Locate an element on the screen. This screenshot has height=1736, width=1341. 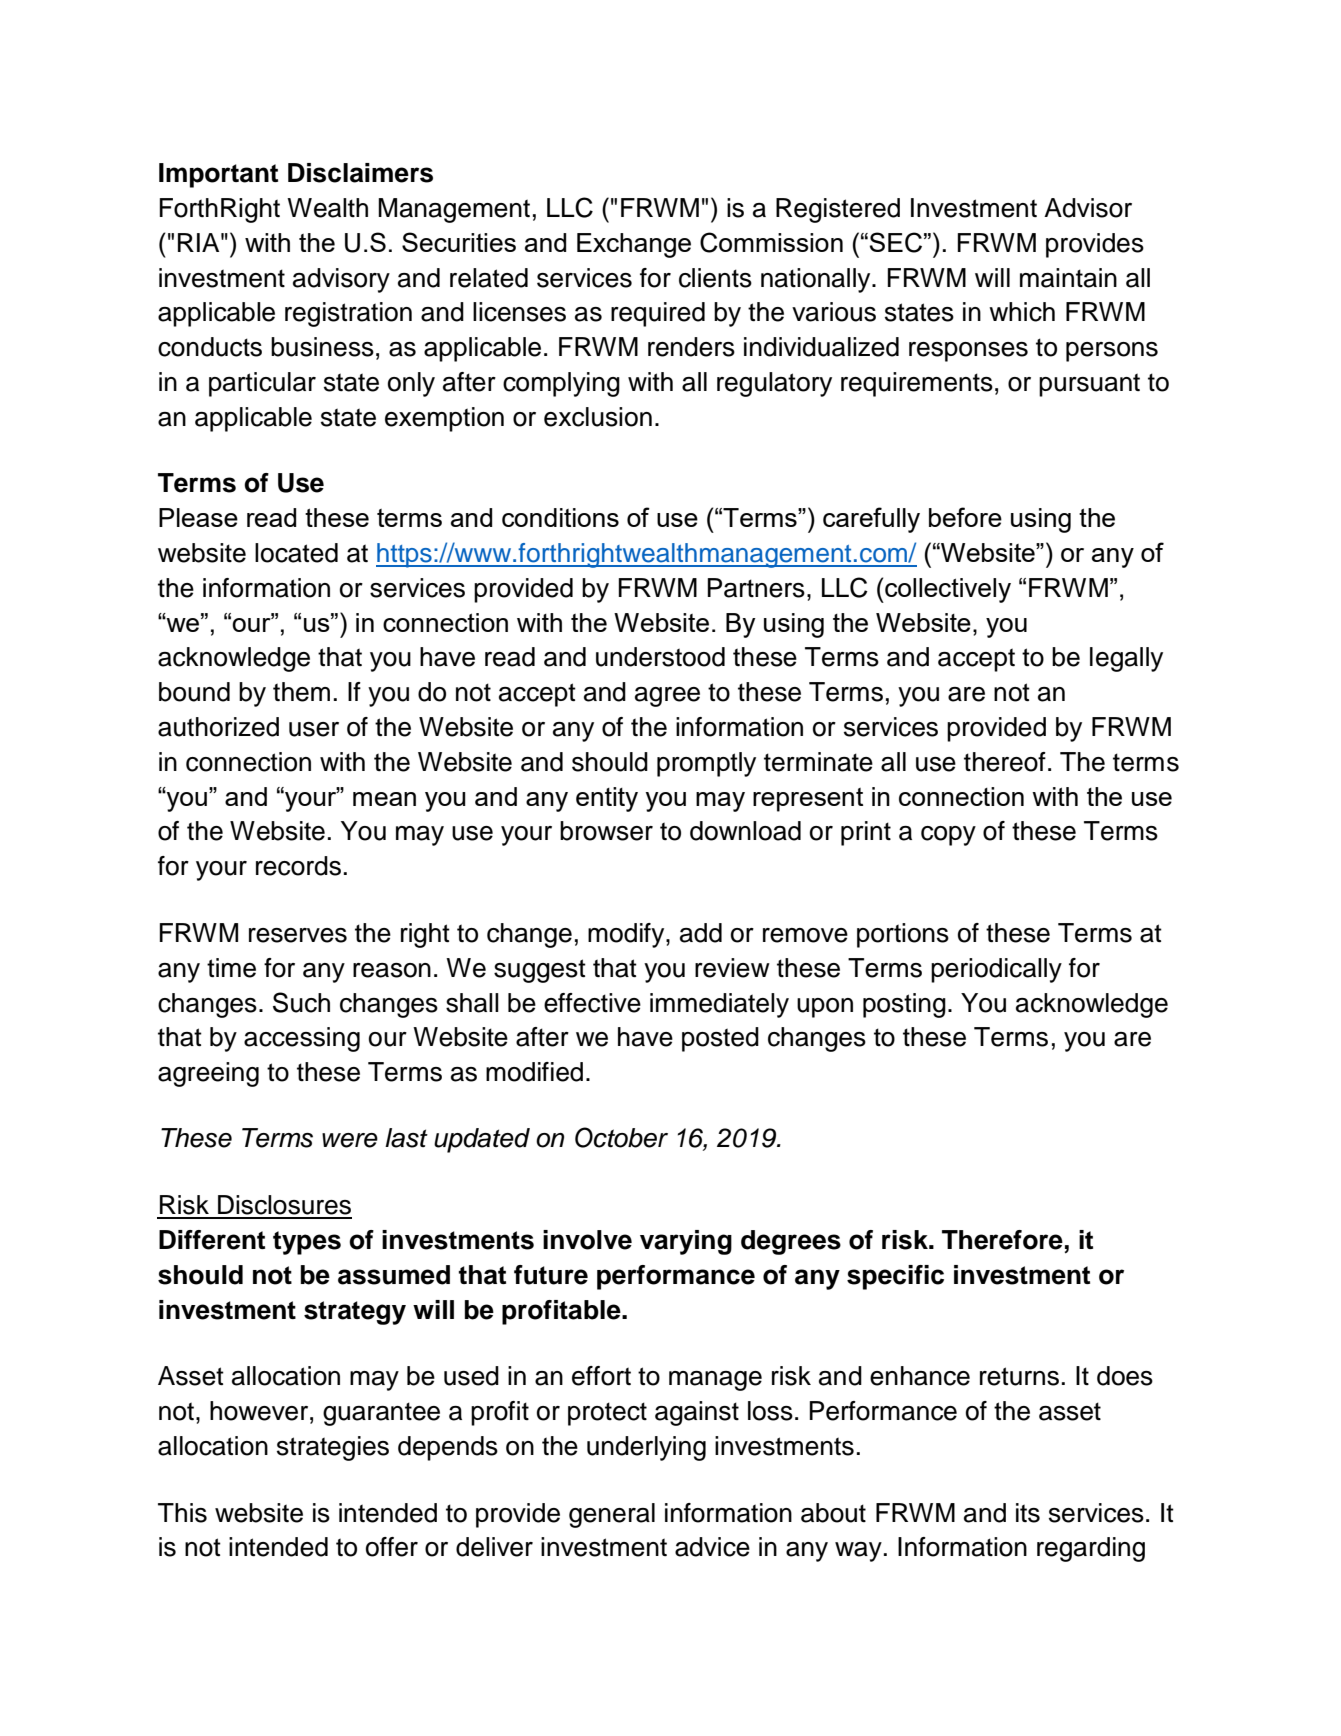
periodically is located at coordinates (996, 970).
